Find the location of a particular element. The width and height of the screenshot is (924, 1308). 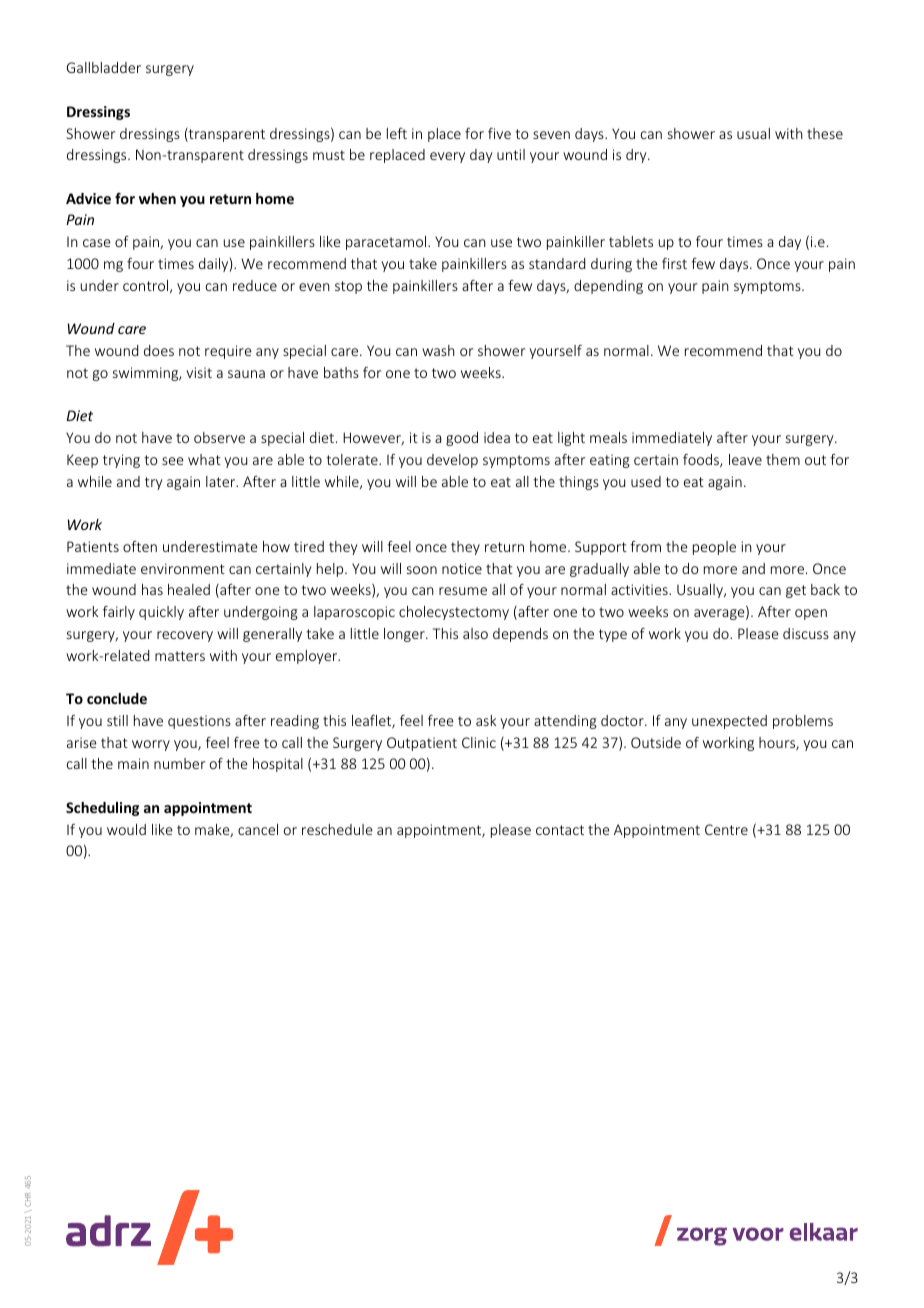

five is located at coordinates (499, 133).
